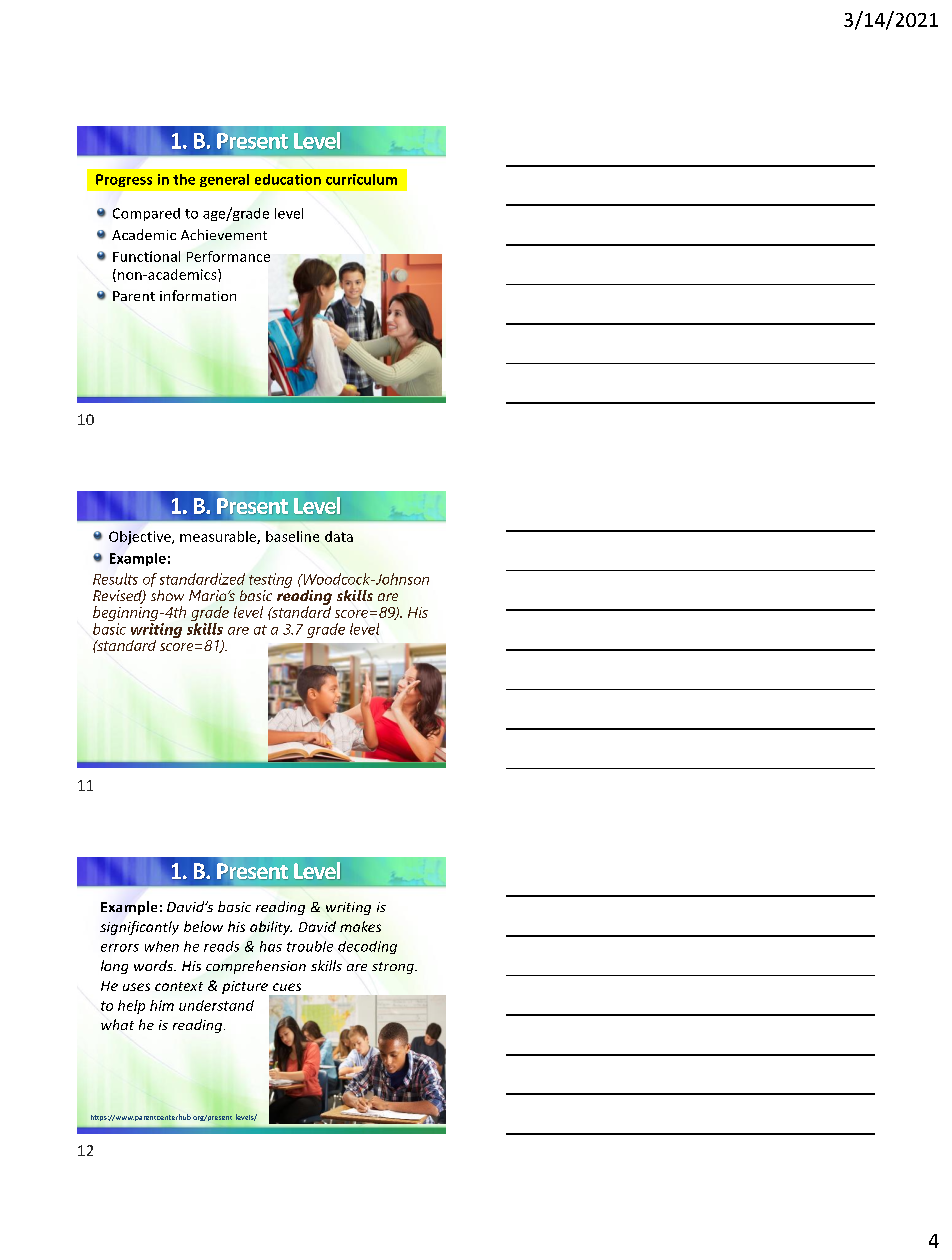 Image resolution: width=952 pixels, height=1260 pixels. Describe the element at coordinates (146, 214) in the page. I see `Compared` at that location.
